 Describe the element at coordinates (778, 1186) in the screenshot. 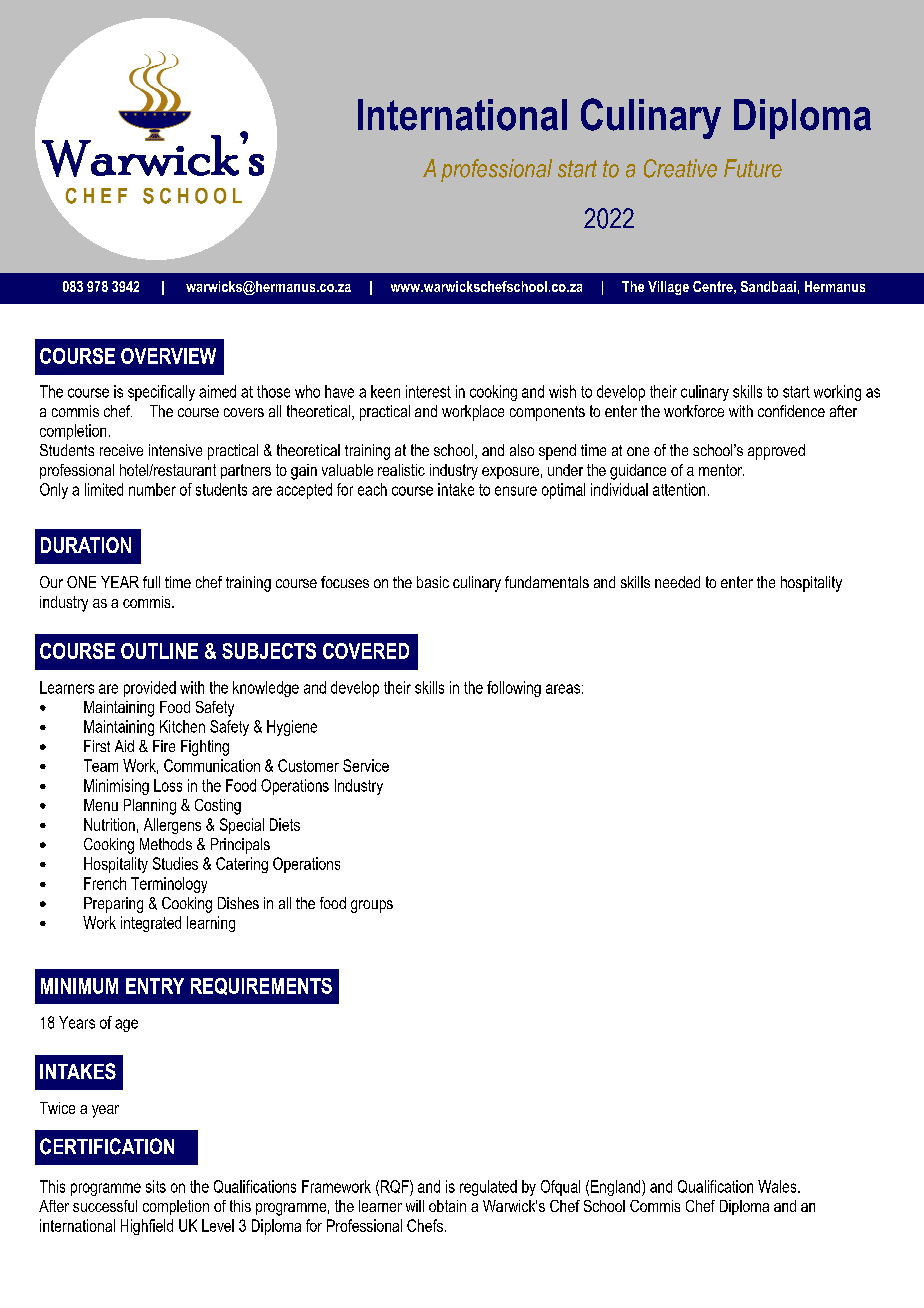

I see `Wales` at that location.
